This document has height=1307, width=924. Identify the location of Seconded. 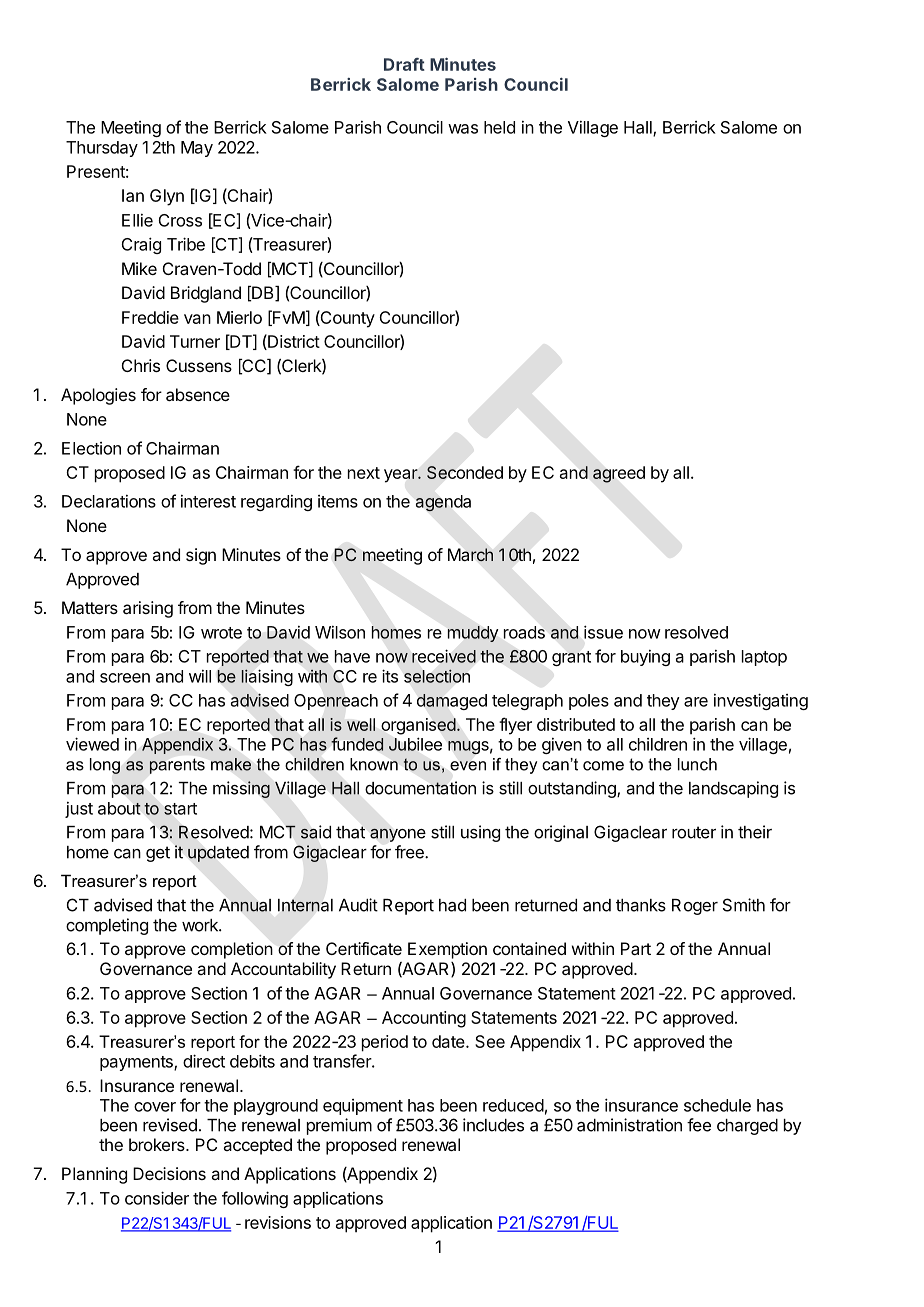
(465, 472).
